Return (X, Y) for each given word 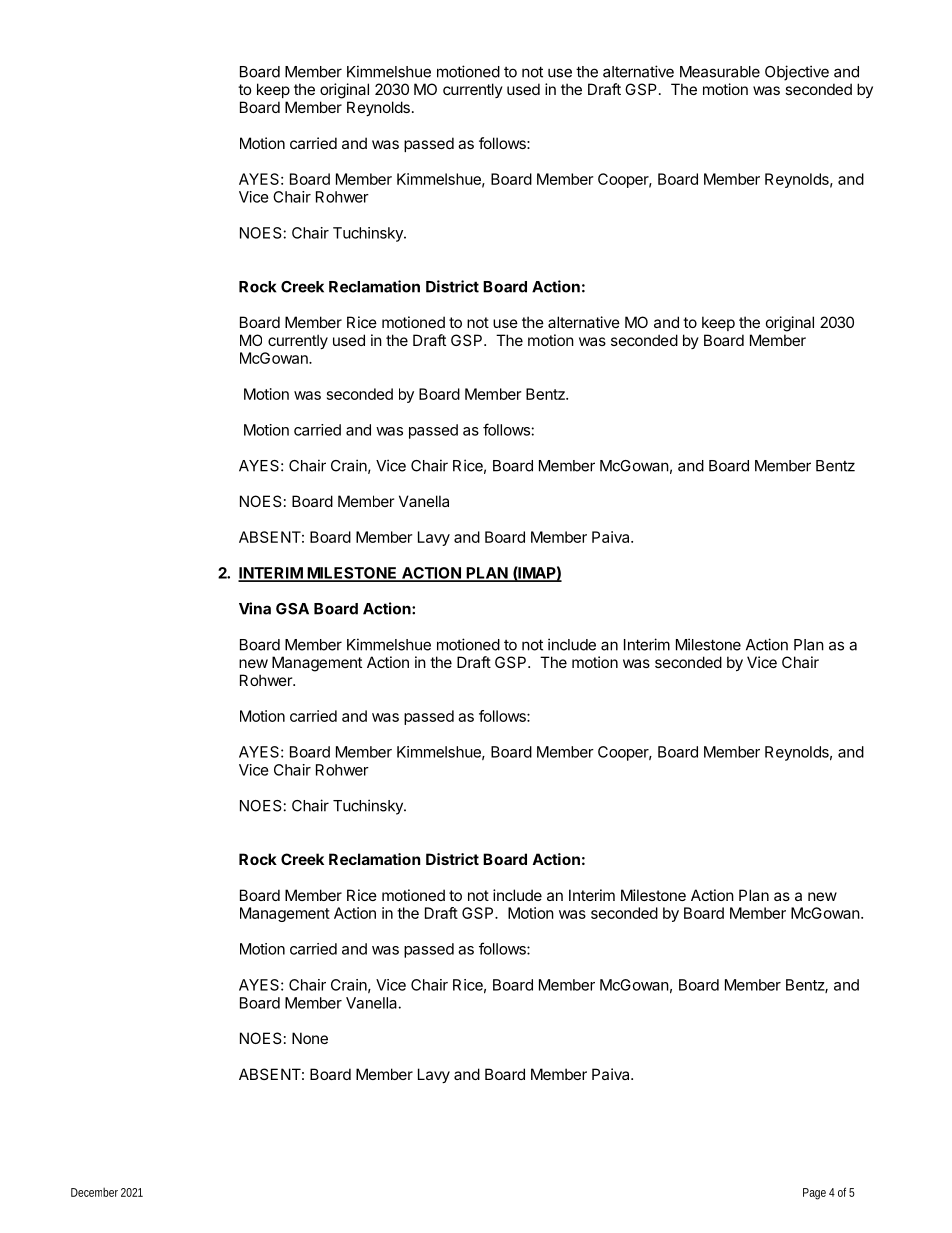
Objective (797, 73)
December (94, 1192)
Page (814, 1194)
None (310, 1038)
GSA (292, 609)
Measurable (720, 72)
